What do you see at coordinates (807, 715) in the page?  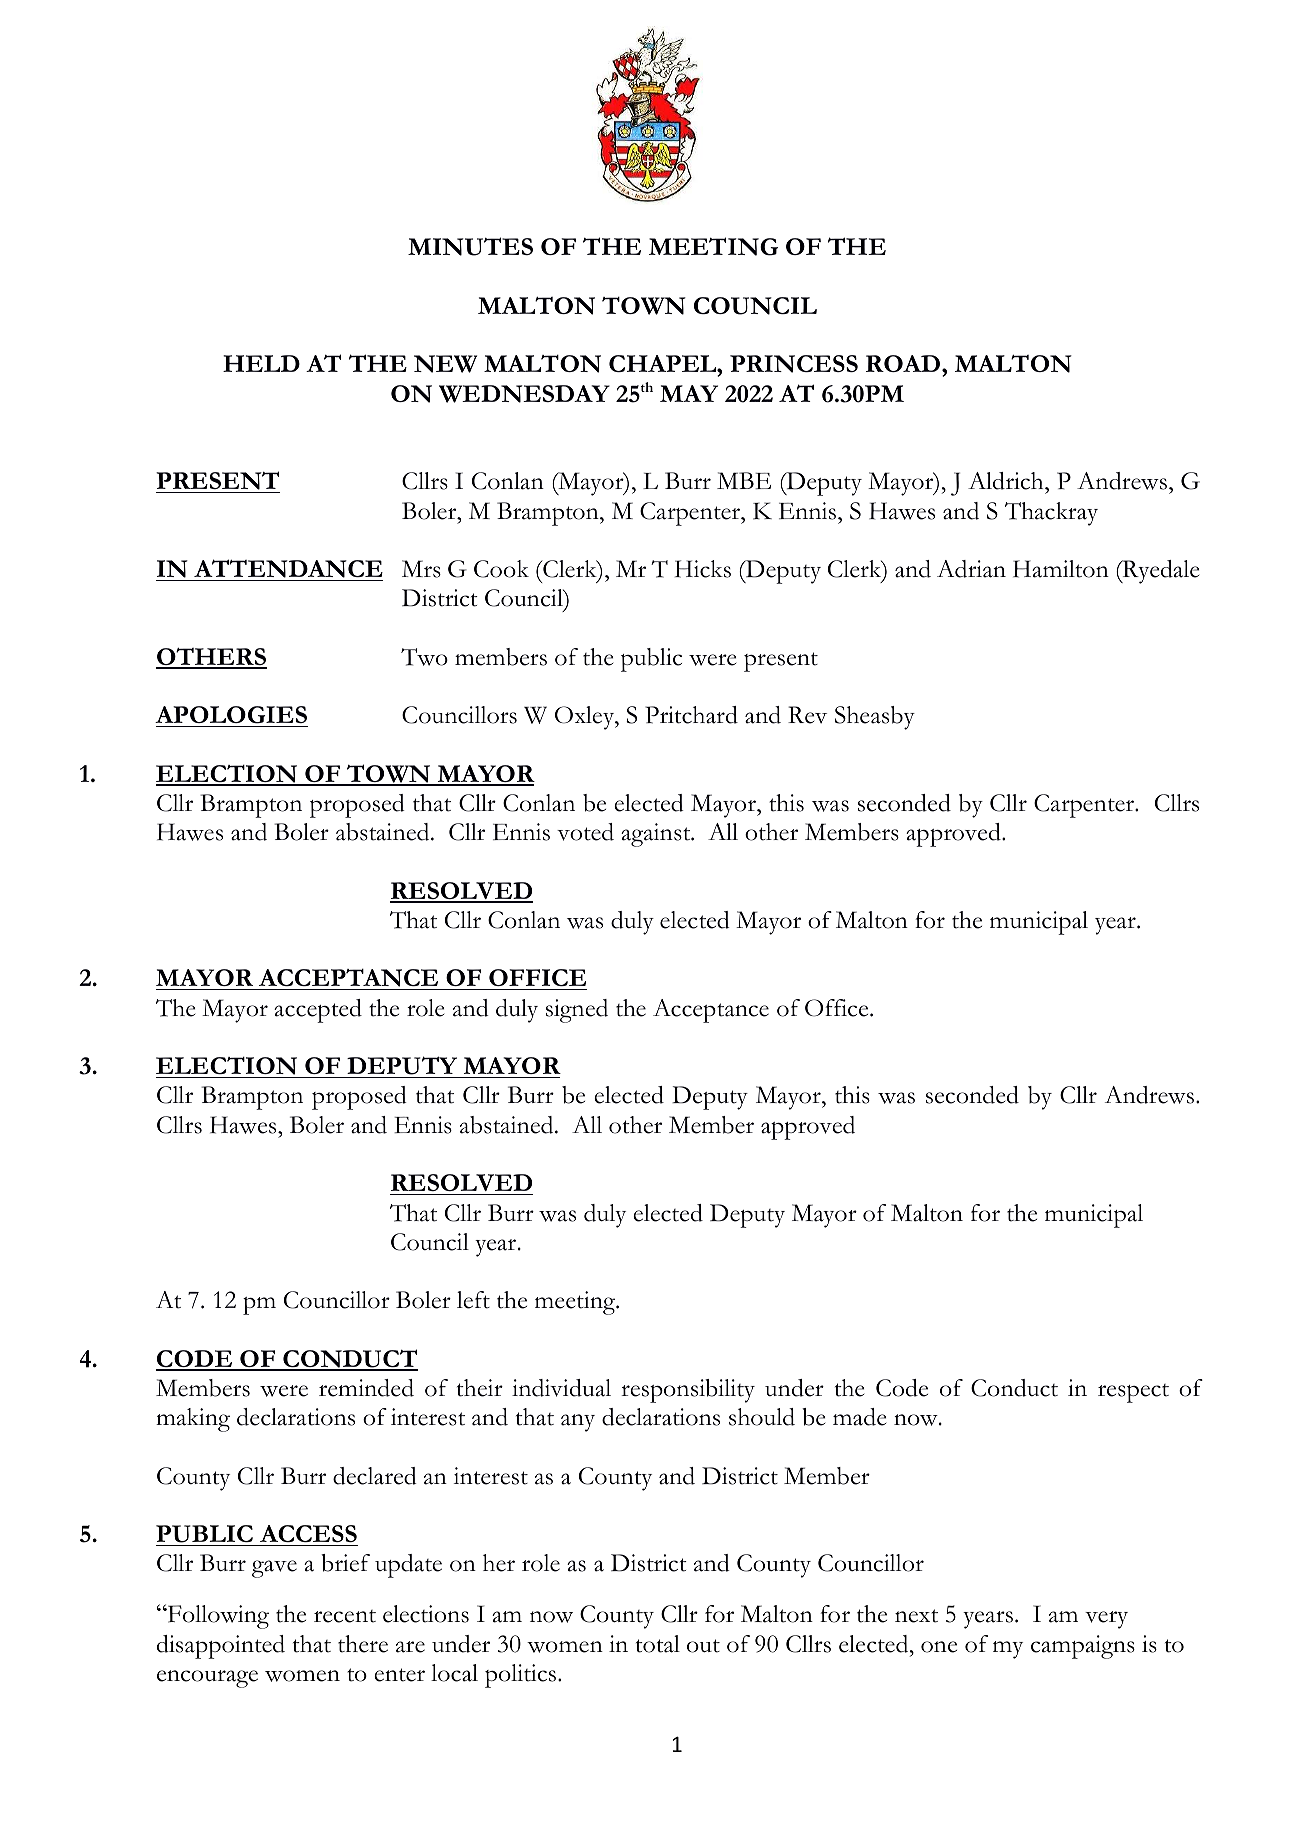 I see `Rev` at bounding box center [807, 715].
